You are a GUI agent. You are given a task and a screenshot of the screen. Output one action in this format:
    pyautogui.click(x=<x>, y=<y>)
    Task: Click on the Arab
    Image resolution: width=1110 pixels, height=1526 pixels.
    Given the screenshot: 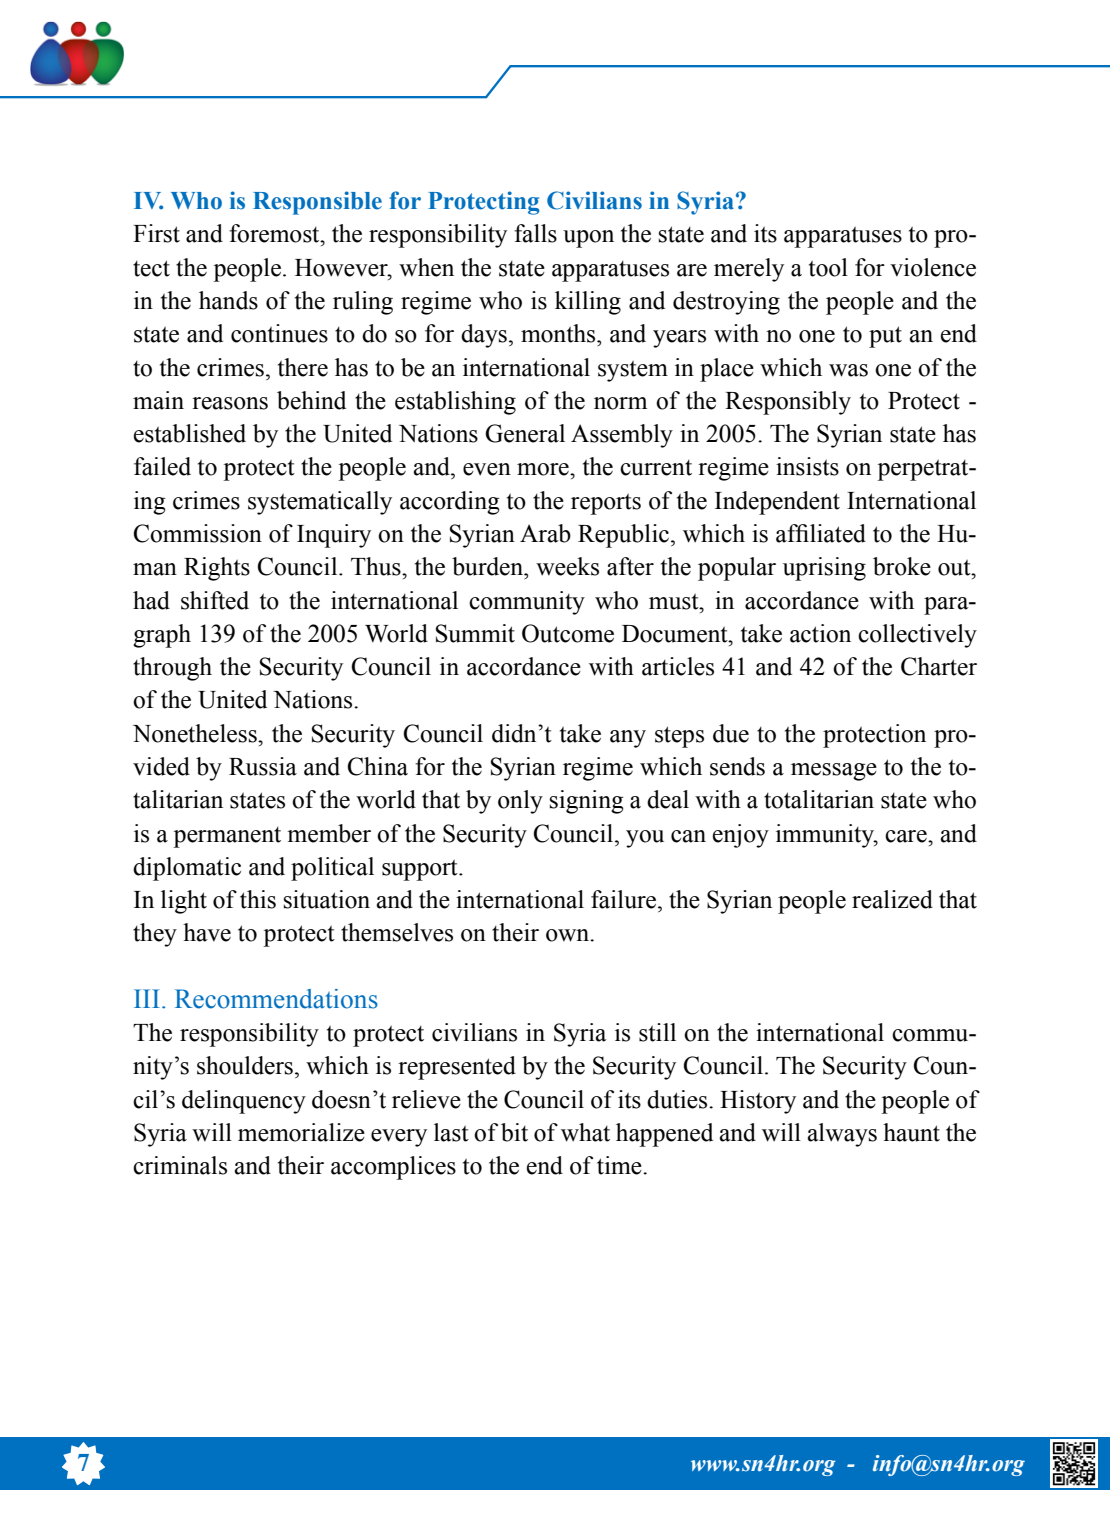 What is the action you would take?
    pyautogui.click(x=545, y=533)
